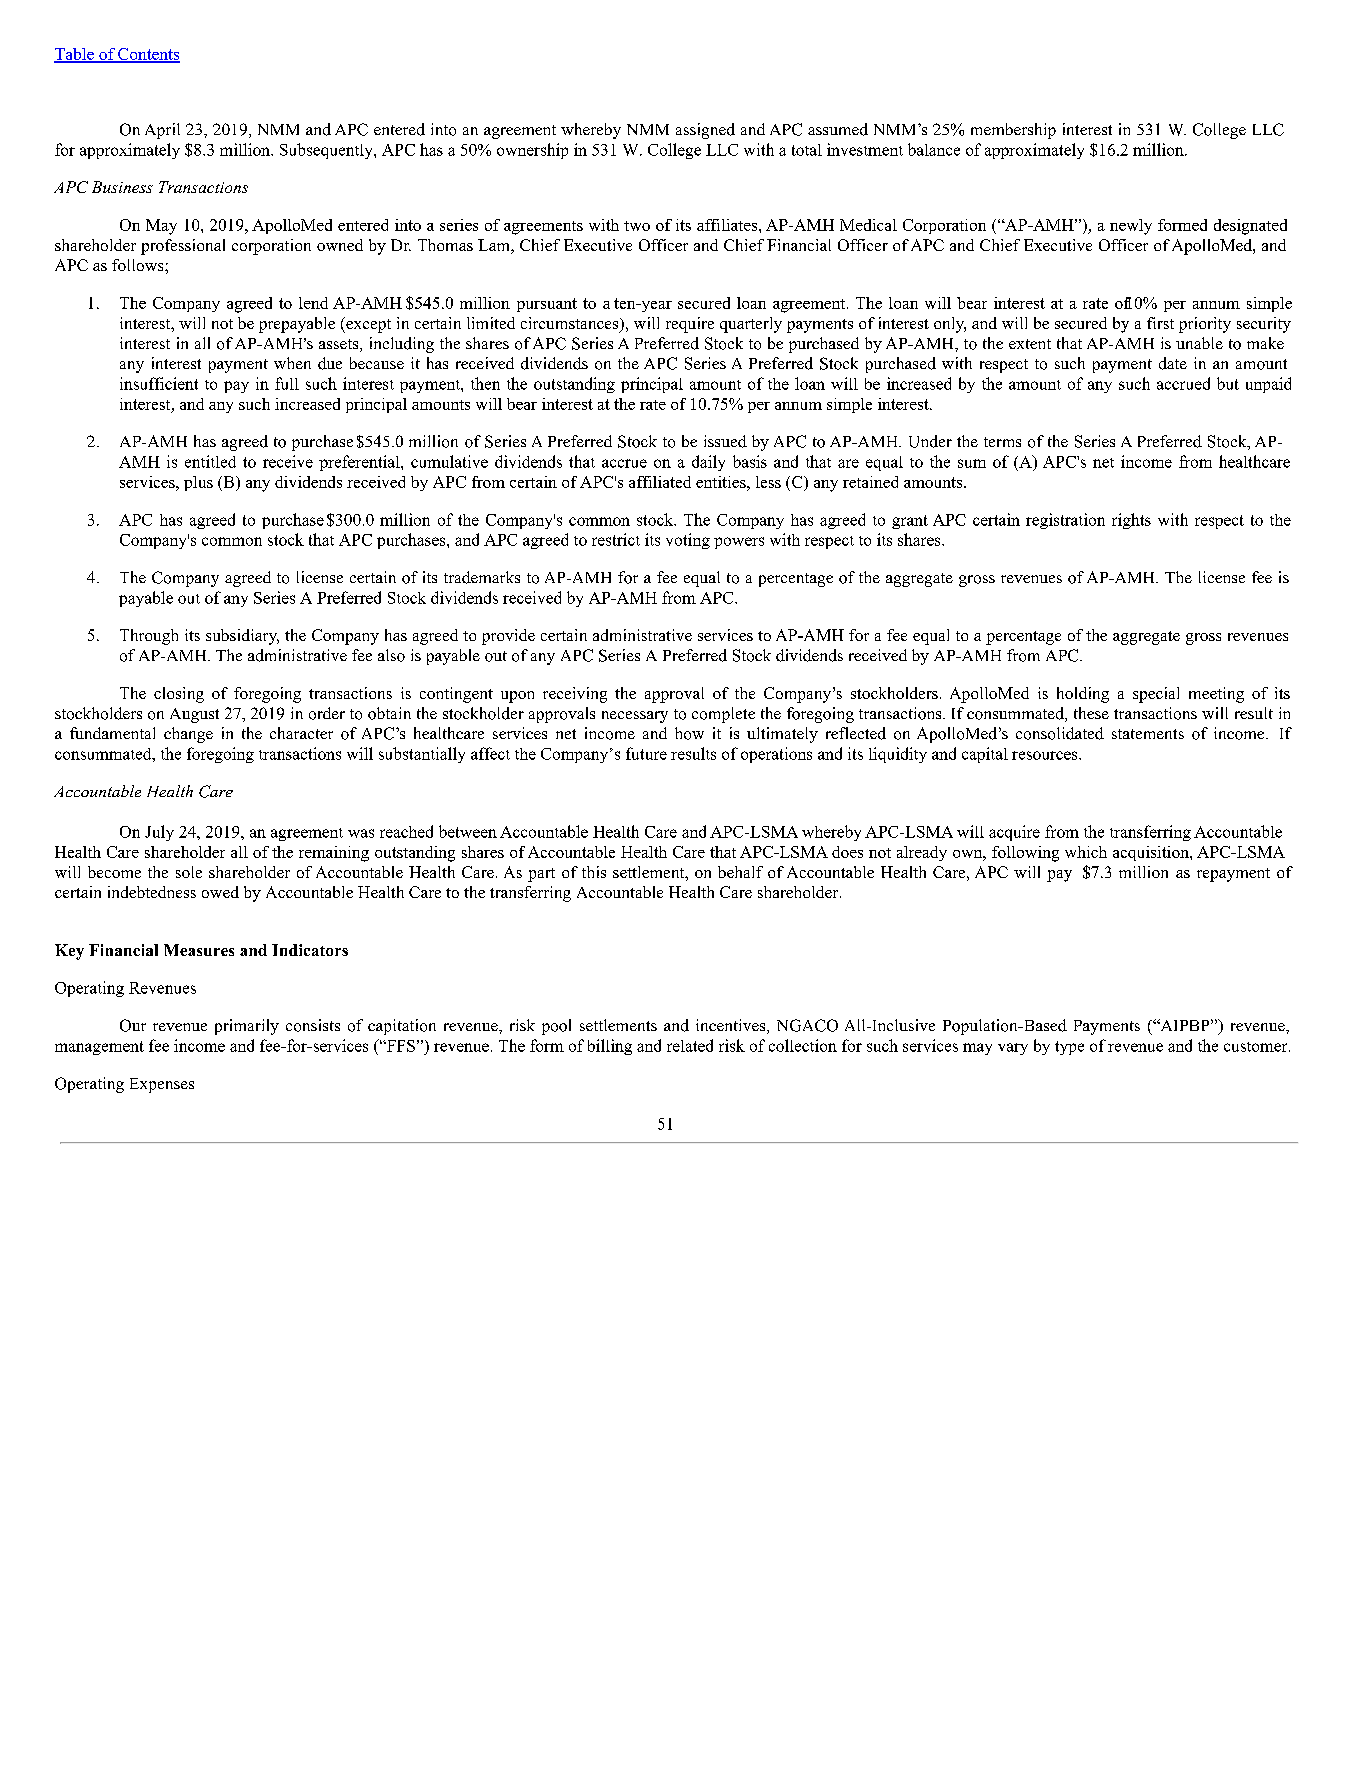 Image resolution: width=1372 pixels, height=1776 pixels. Describe the element at coordinates (1228, 383) in the screenshot. I see `but` at that location.
